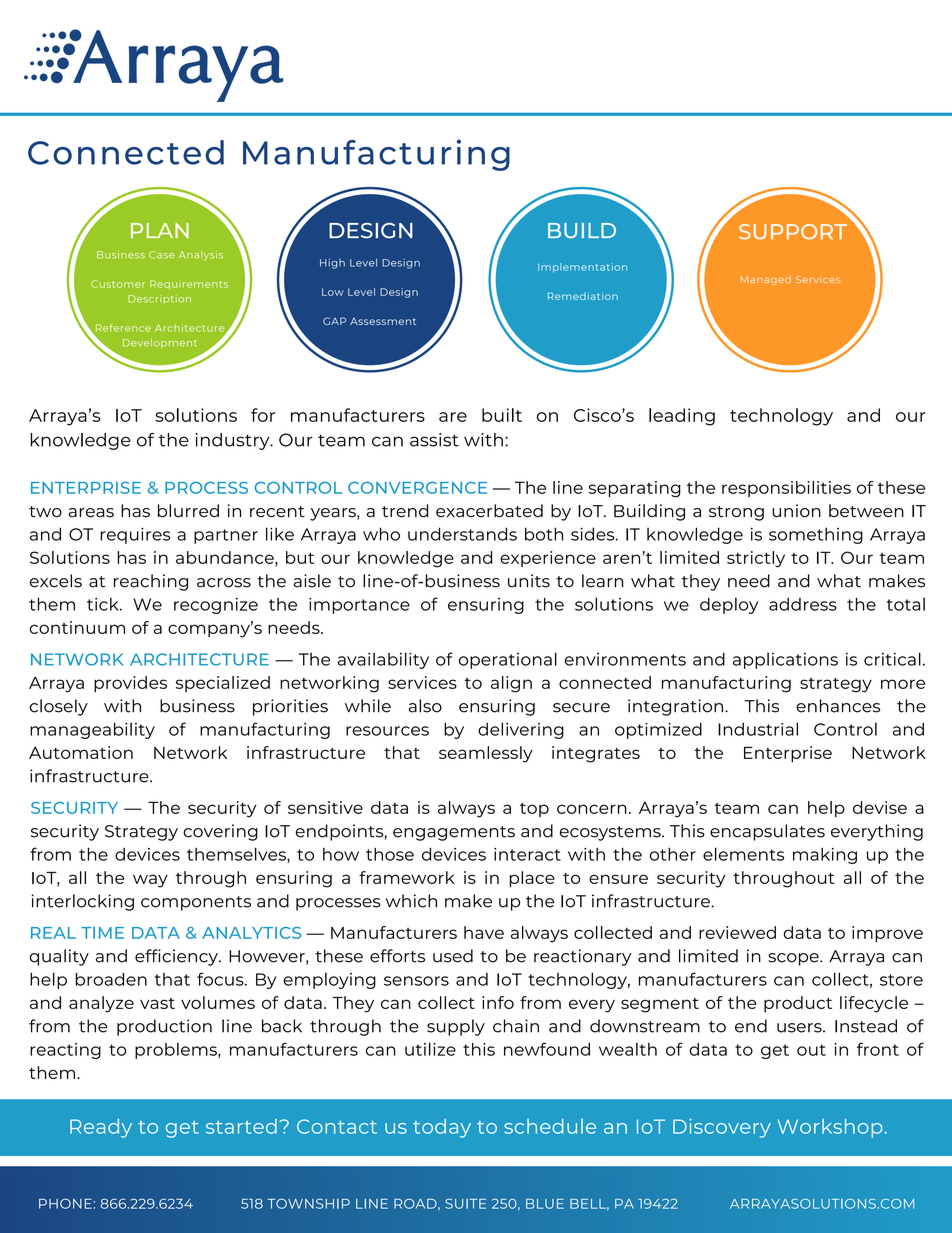 This document has width=952, height=1233. What do you see at coordinates (793, 232) in the document?
I see `SUPPORT` at bounding box center [793, 232].
